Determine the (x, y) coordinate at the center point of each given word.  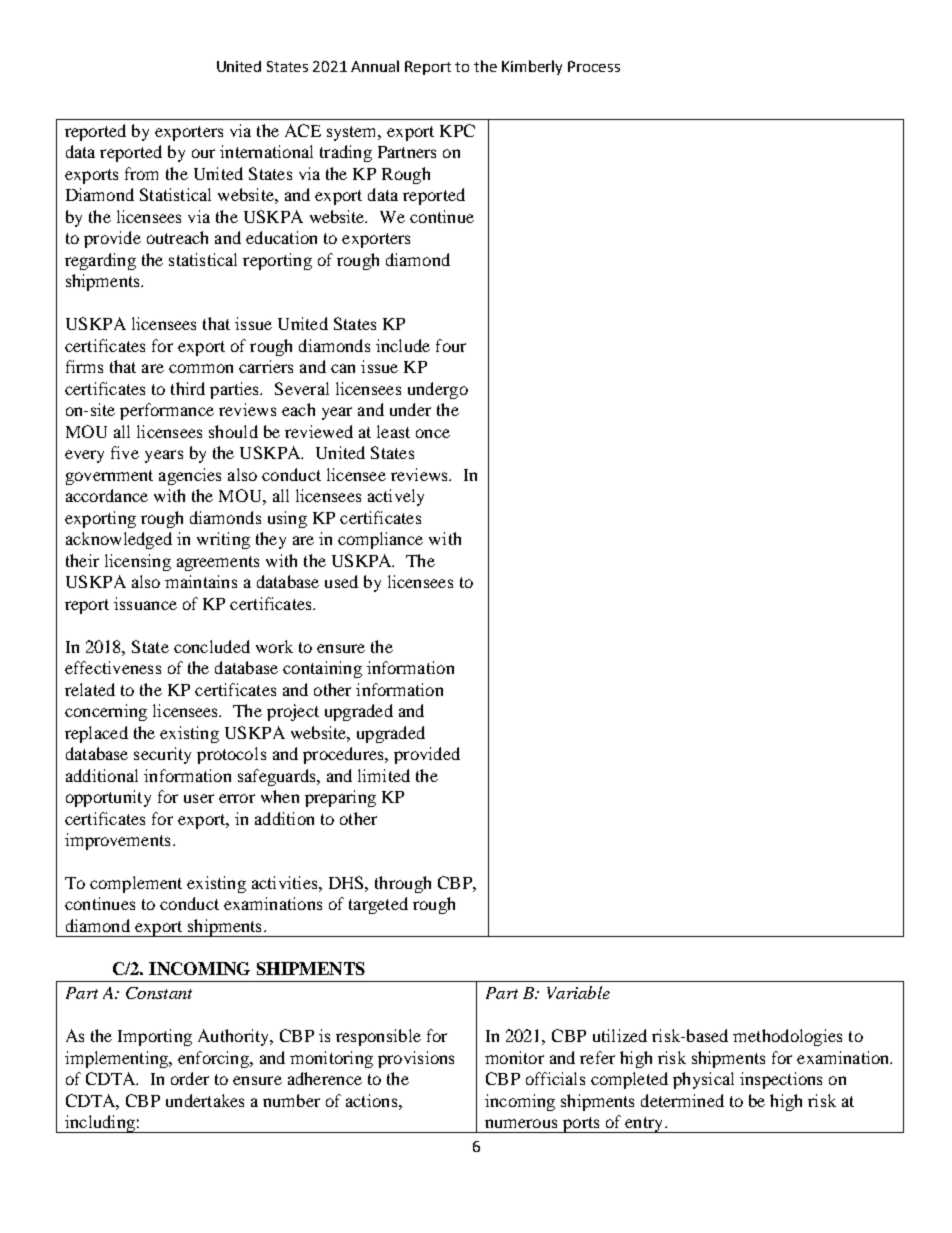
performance (167, 411)
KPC (457, 130)
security (162, 755)
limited (384, 775)
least (393, 431)
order (190, 1078)
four (451, 345)
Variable (578, 992)
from (141, 173)
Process (594, 66)
